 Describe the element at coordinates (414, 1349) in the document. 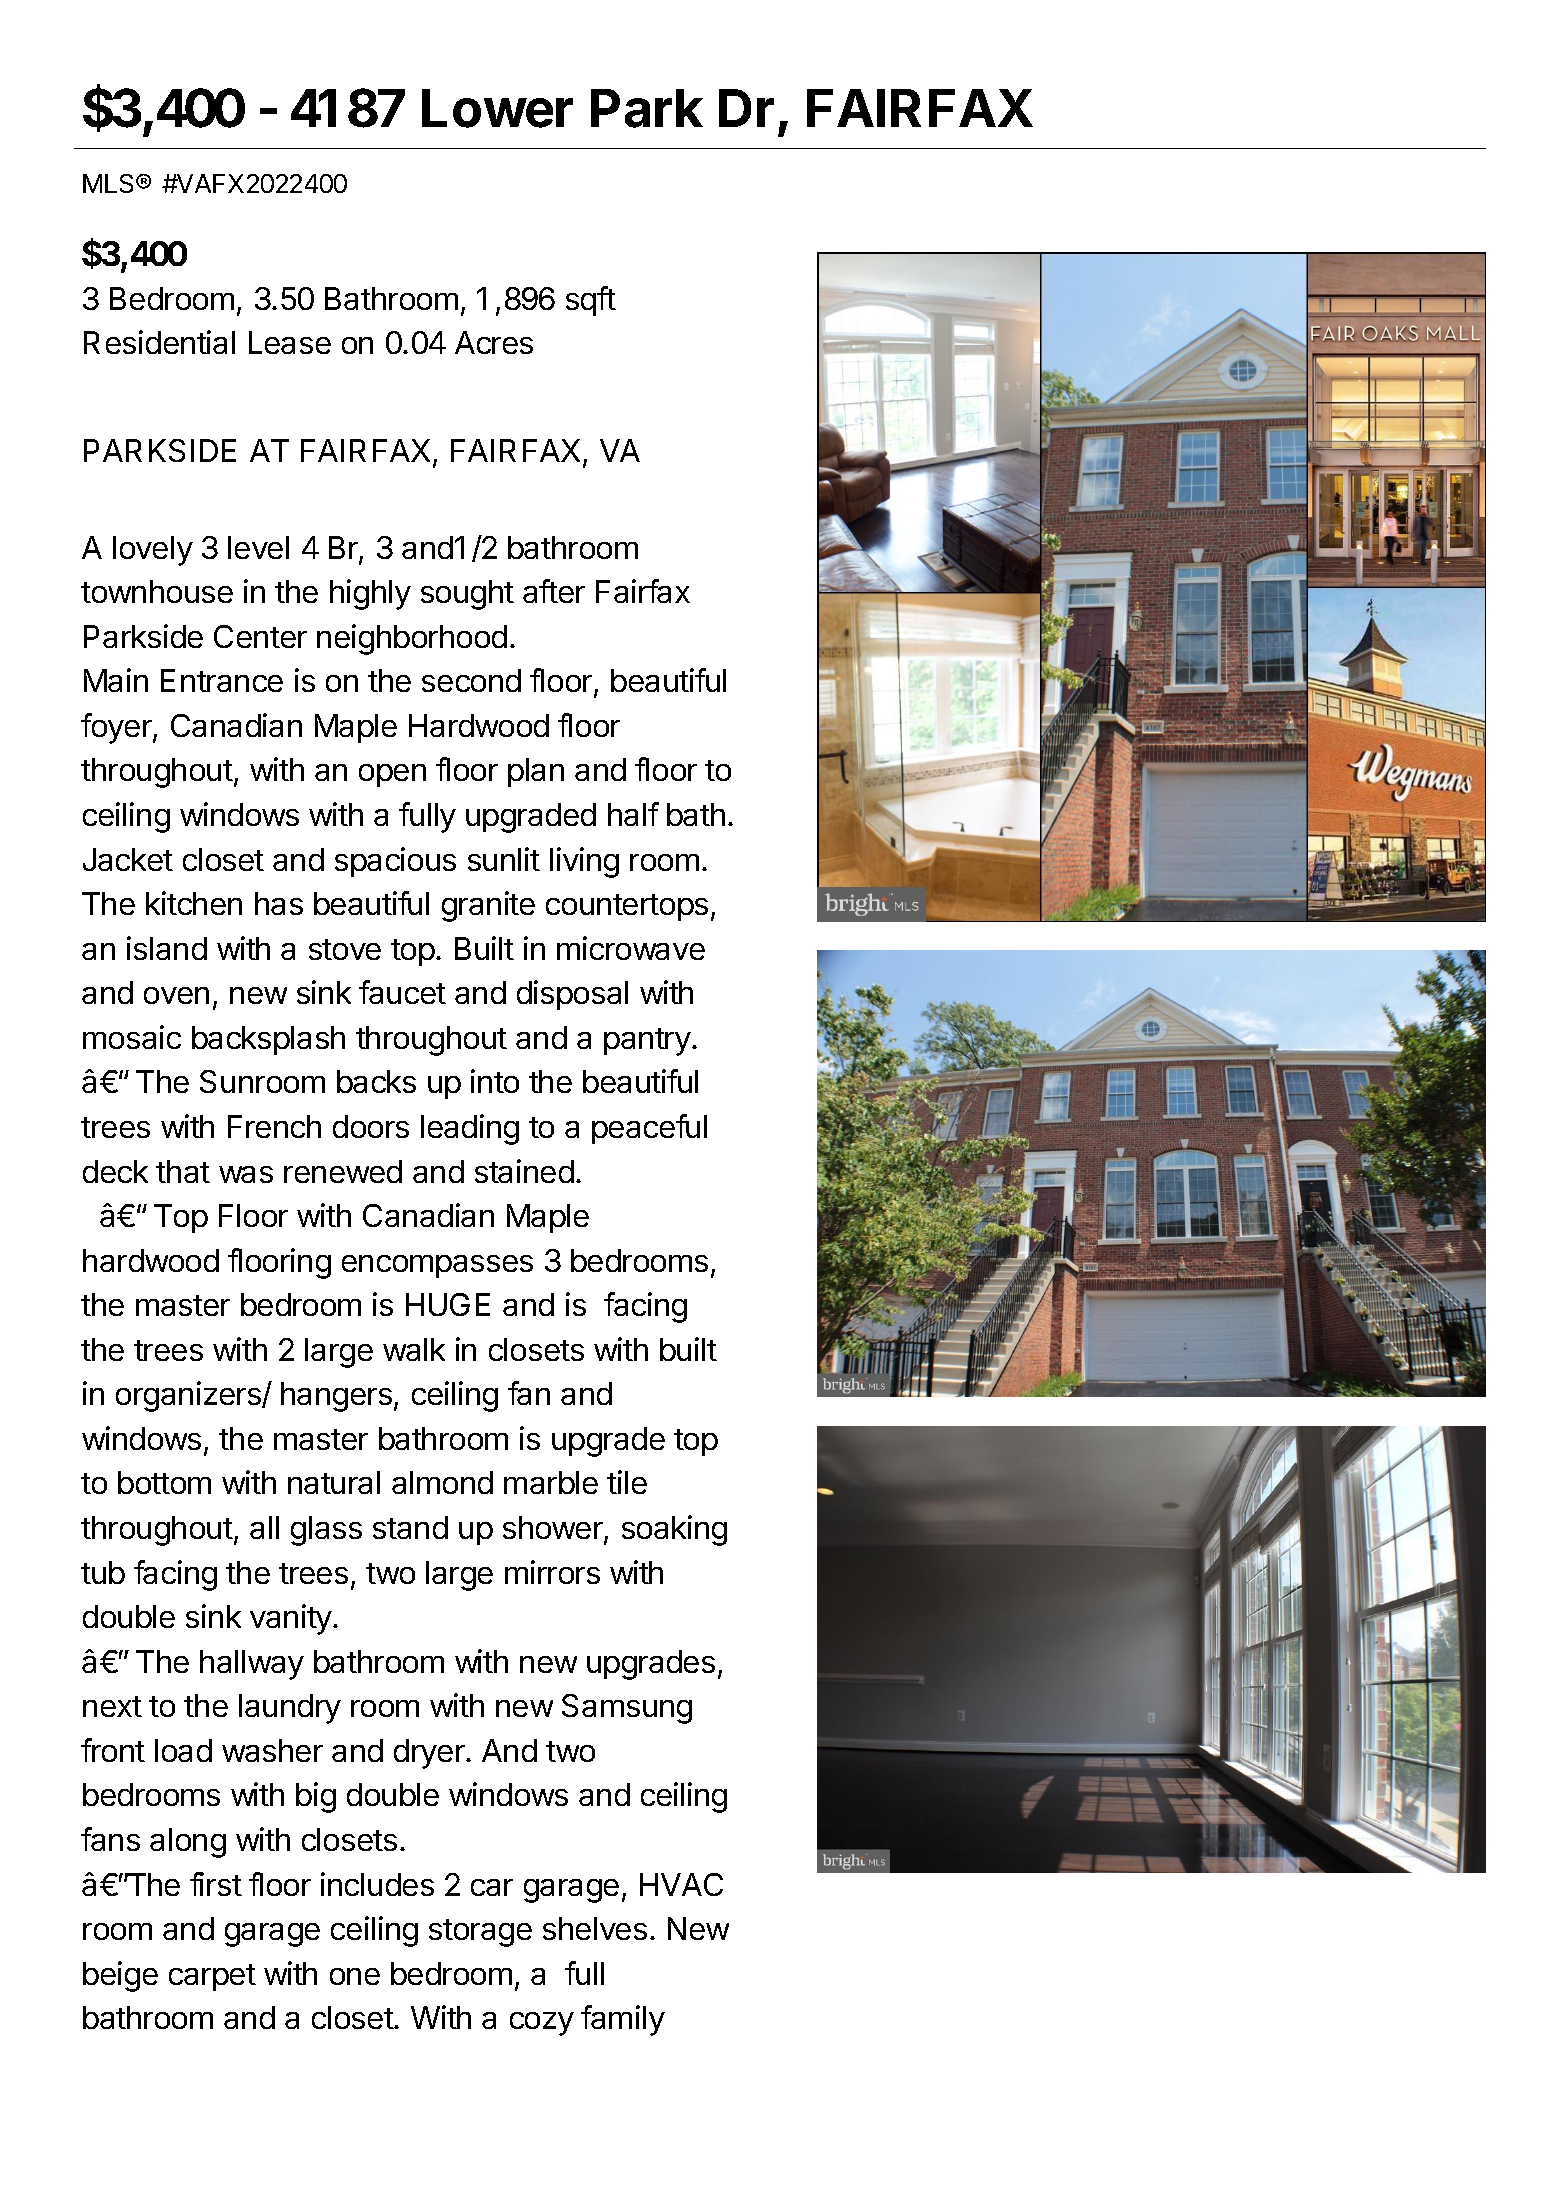

I see `walk` at that location.
